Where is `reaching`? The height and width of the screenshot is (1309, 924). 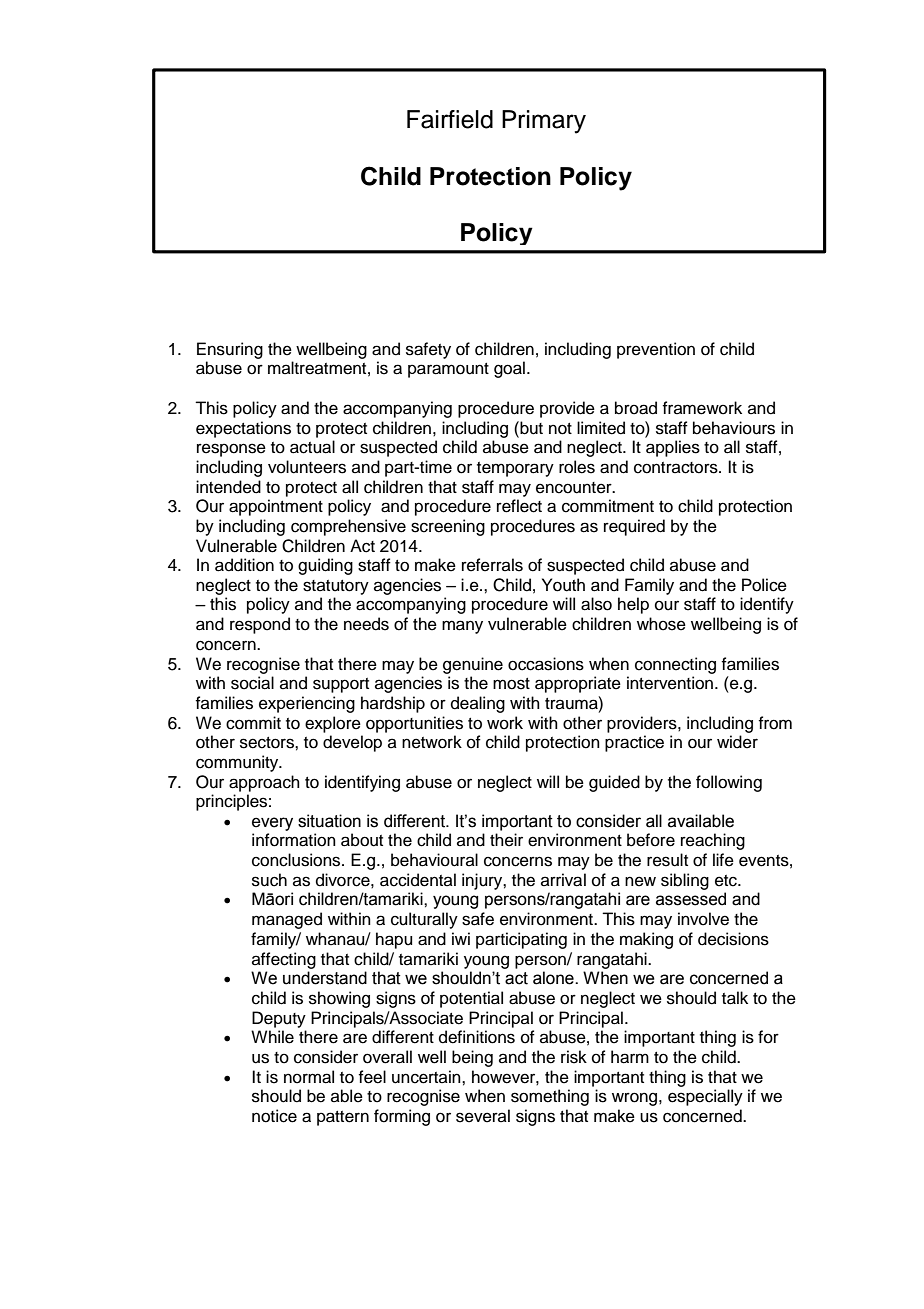 reaching is located at coordinates (713, 841).
